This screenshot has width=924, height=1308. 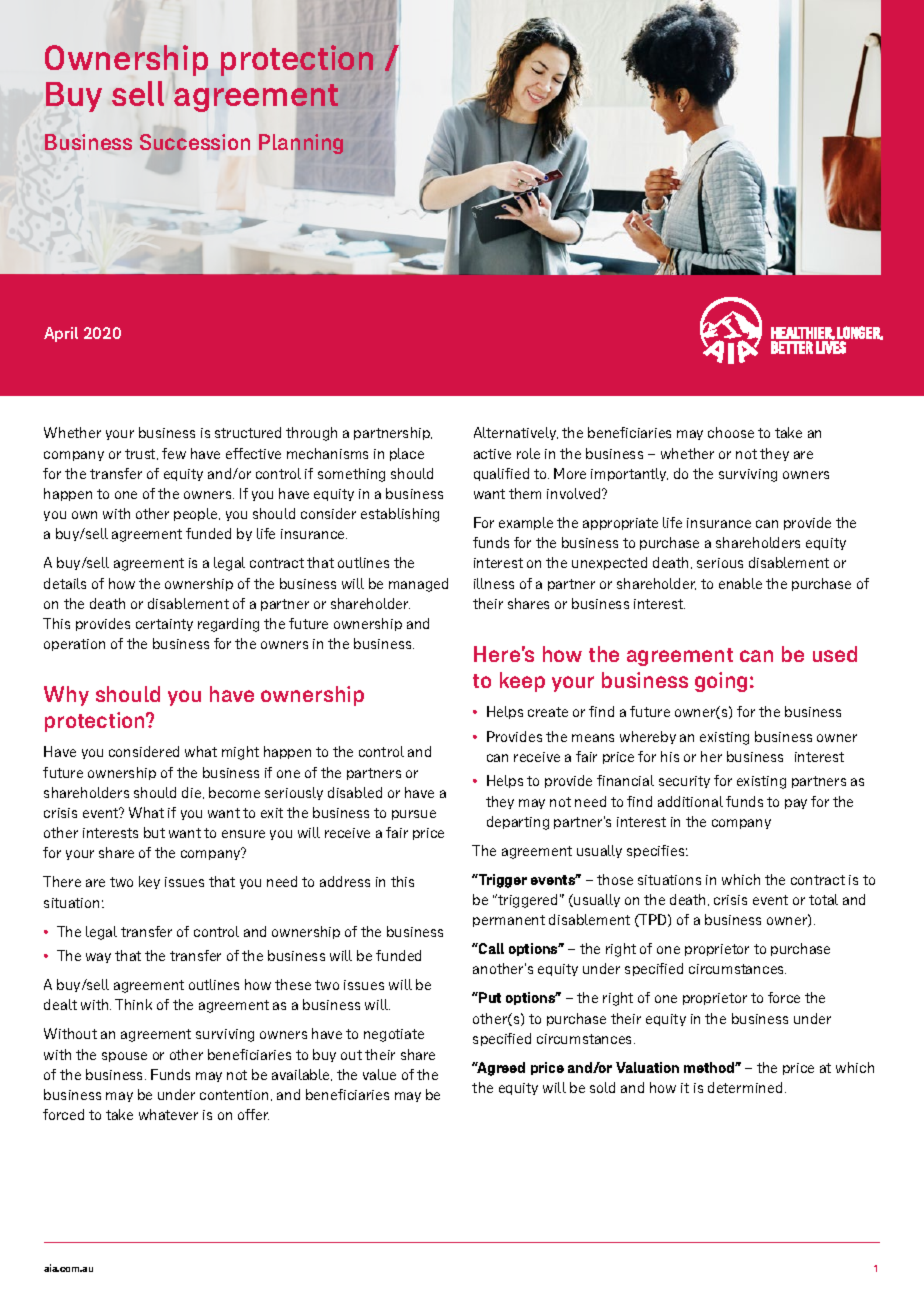 I want to click on choose, so click(x=731, y=432).
